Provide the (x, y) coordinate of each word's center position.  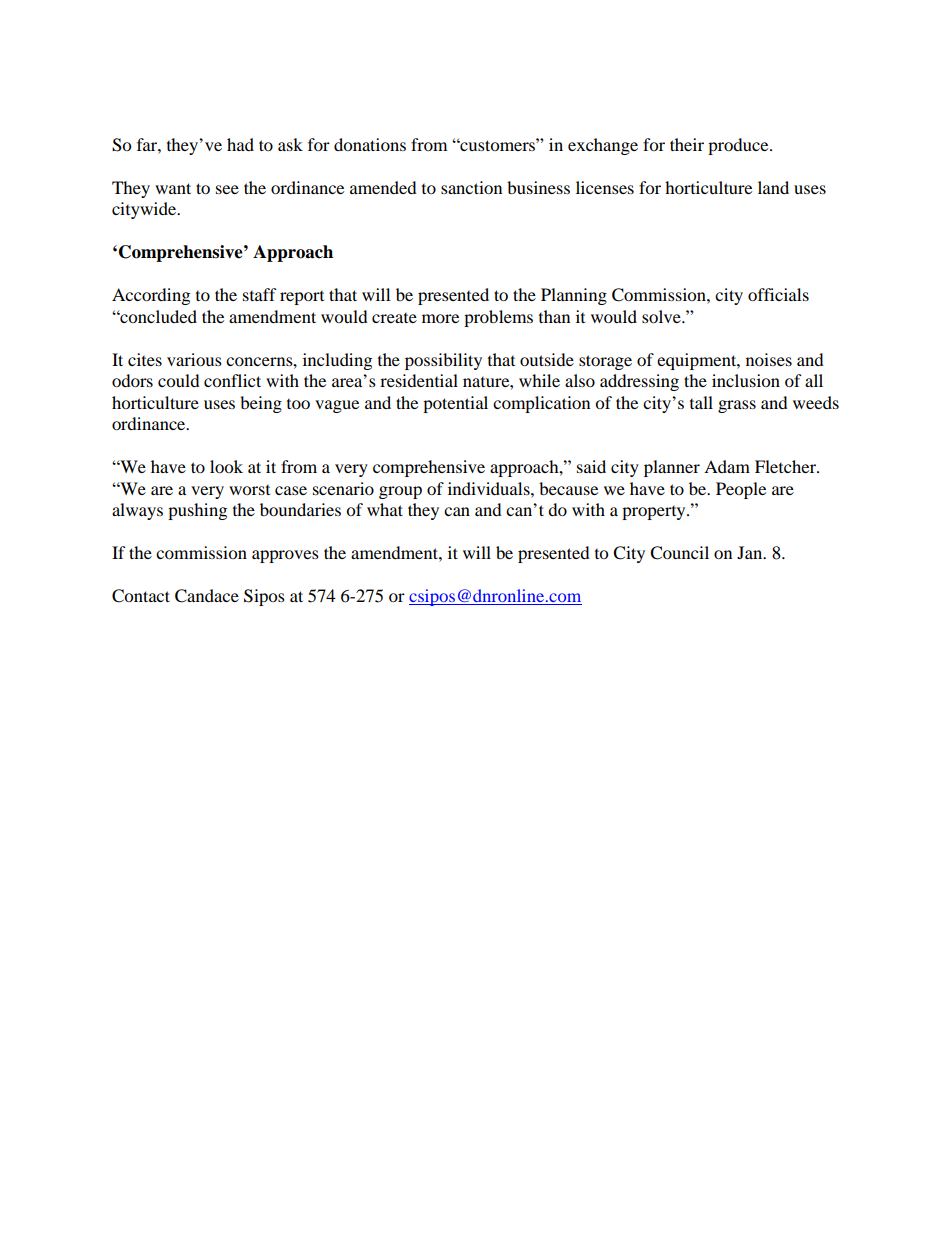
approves (285, 556)
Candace (207, 596)
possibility (443, 361)
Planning (574, 296)
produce (739, 146)
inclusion (746, 380)
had (240, 144)
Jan (751, 552)
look (226, 466)
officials (778, 294)
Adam (727, 466)
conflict (232, 380)
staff (260, 294)
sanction (471, 187)
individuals (490, 488)
